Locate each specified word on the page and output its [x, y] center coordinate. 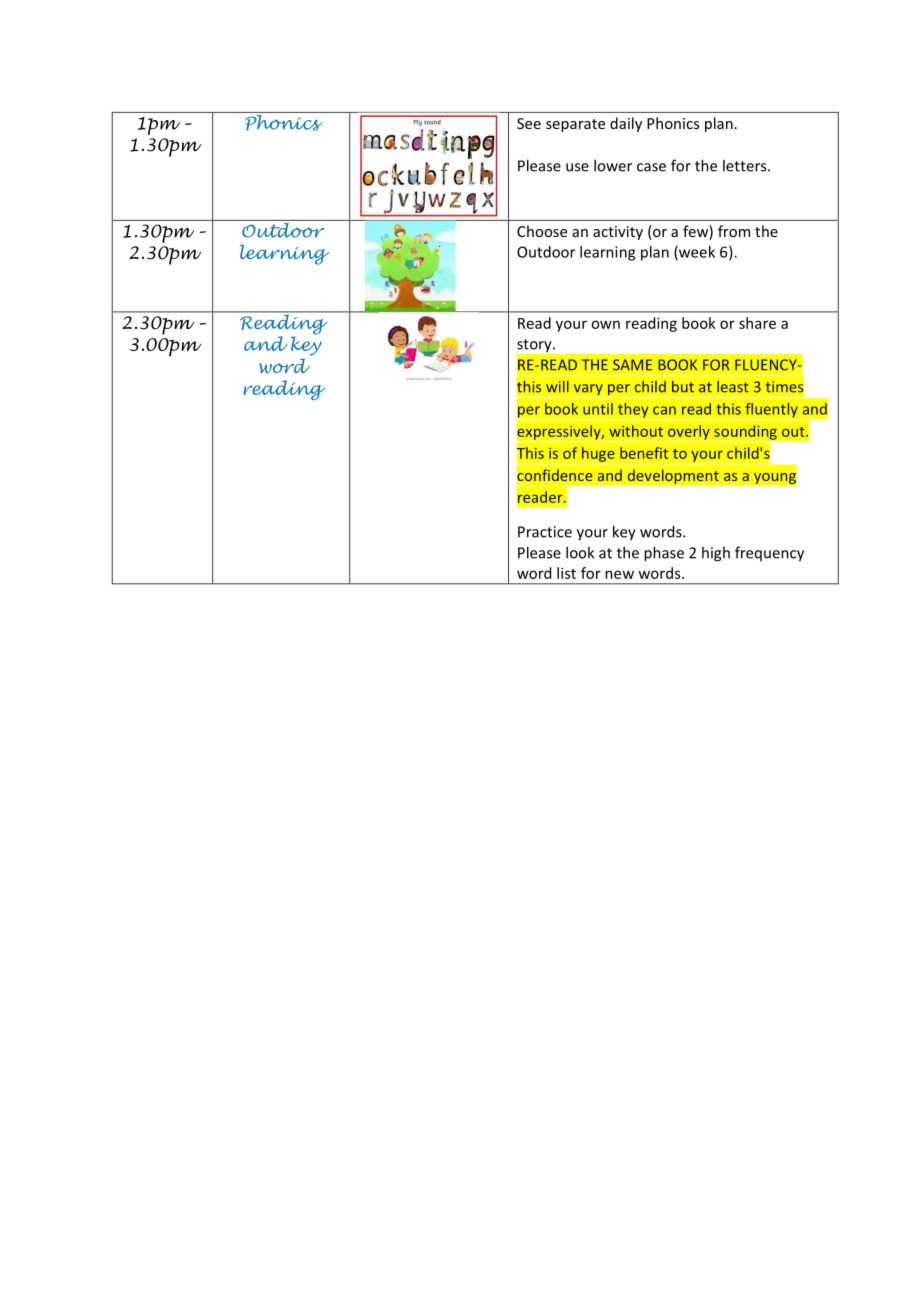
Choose [542, 231]
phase [664, 554]
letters [746, 165]
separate [575, 125]
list [566, 573]
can [664, 410]
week [696, 253]
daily [626, 124]
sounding [745, 433]
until [598, 409]
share [757, 323]
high [716, 554]
